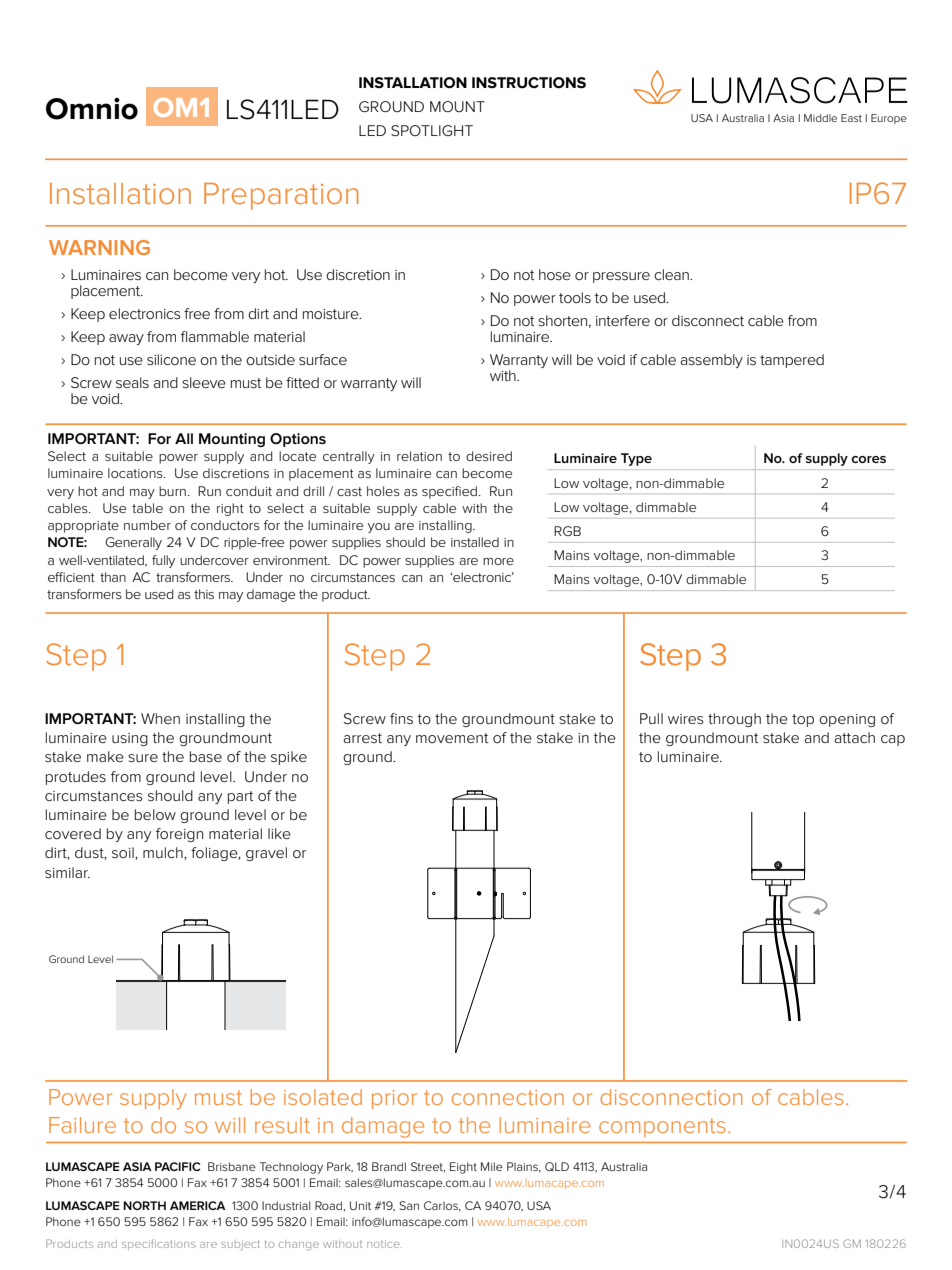 The image size is (952, 1270). What do you see at coordinates (160, 718) in the image?
I see `When` at bounding box center [160, 718].
